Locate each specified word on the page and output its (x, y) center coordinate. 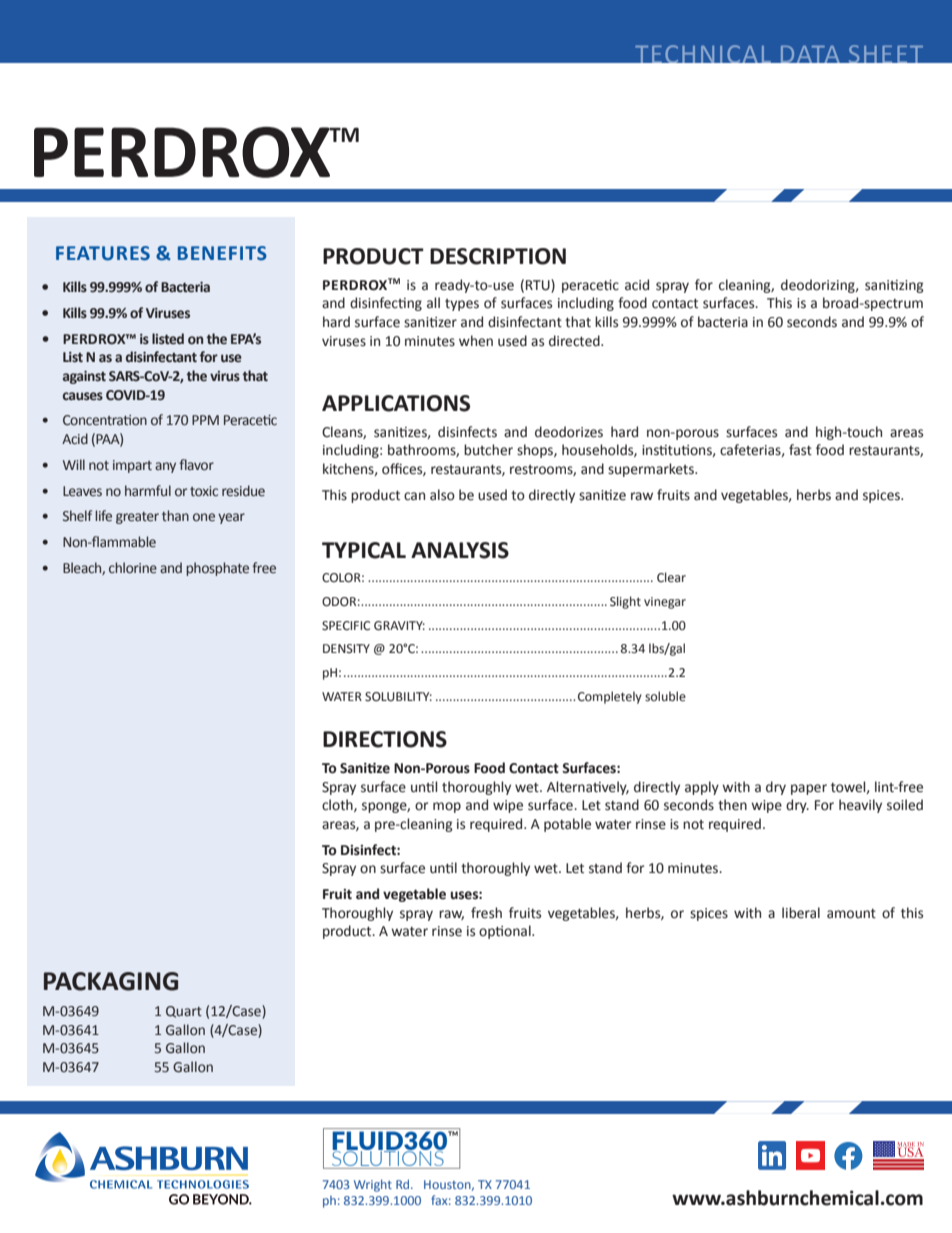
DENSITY (346, 648)
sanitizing (894, 286)
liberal (801, 913)
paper (809, 789)
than (175, 515)
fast (800, 450)
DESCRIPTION (498, 256)
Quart (184, 1012)
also (442, 495)
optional (506, 932)
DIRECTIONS (385, 739)
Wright (373, 1185)
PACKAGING (111, 981)
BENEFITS (222, 253)
